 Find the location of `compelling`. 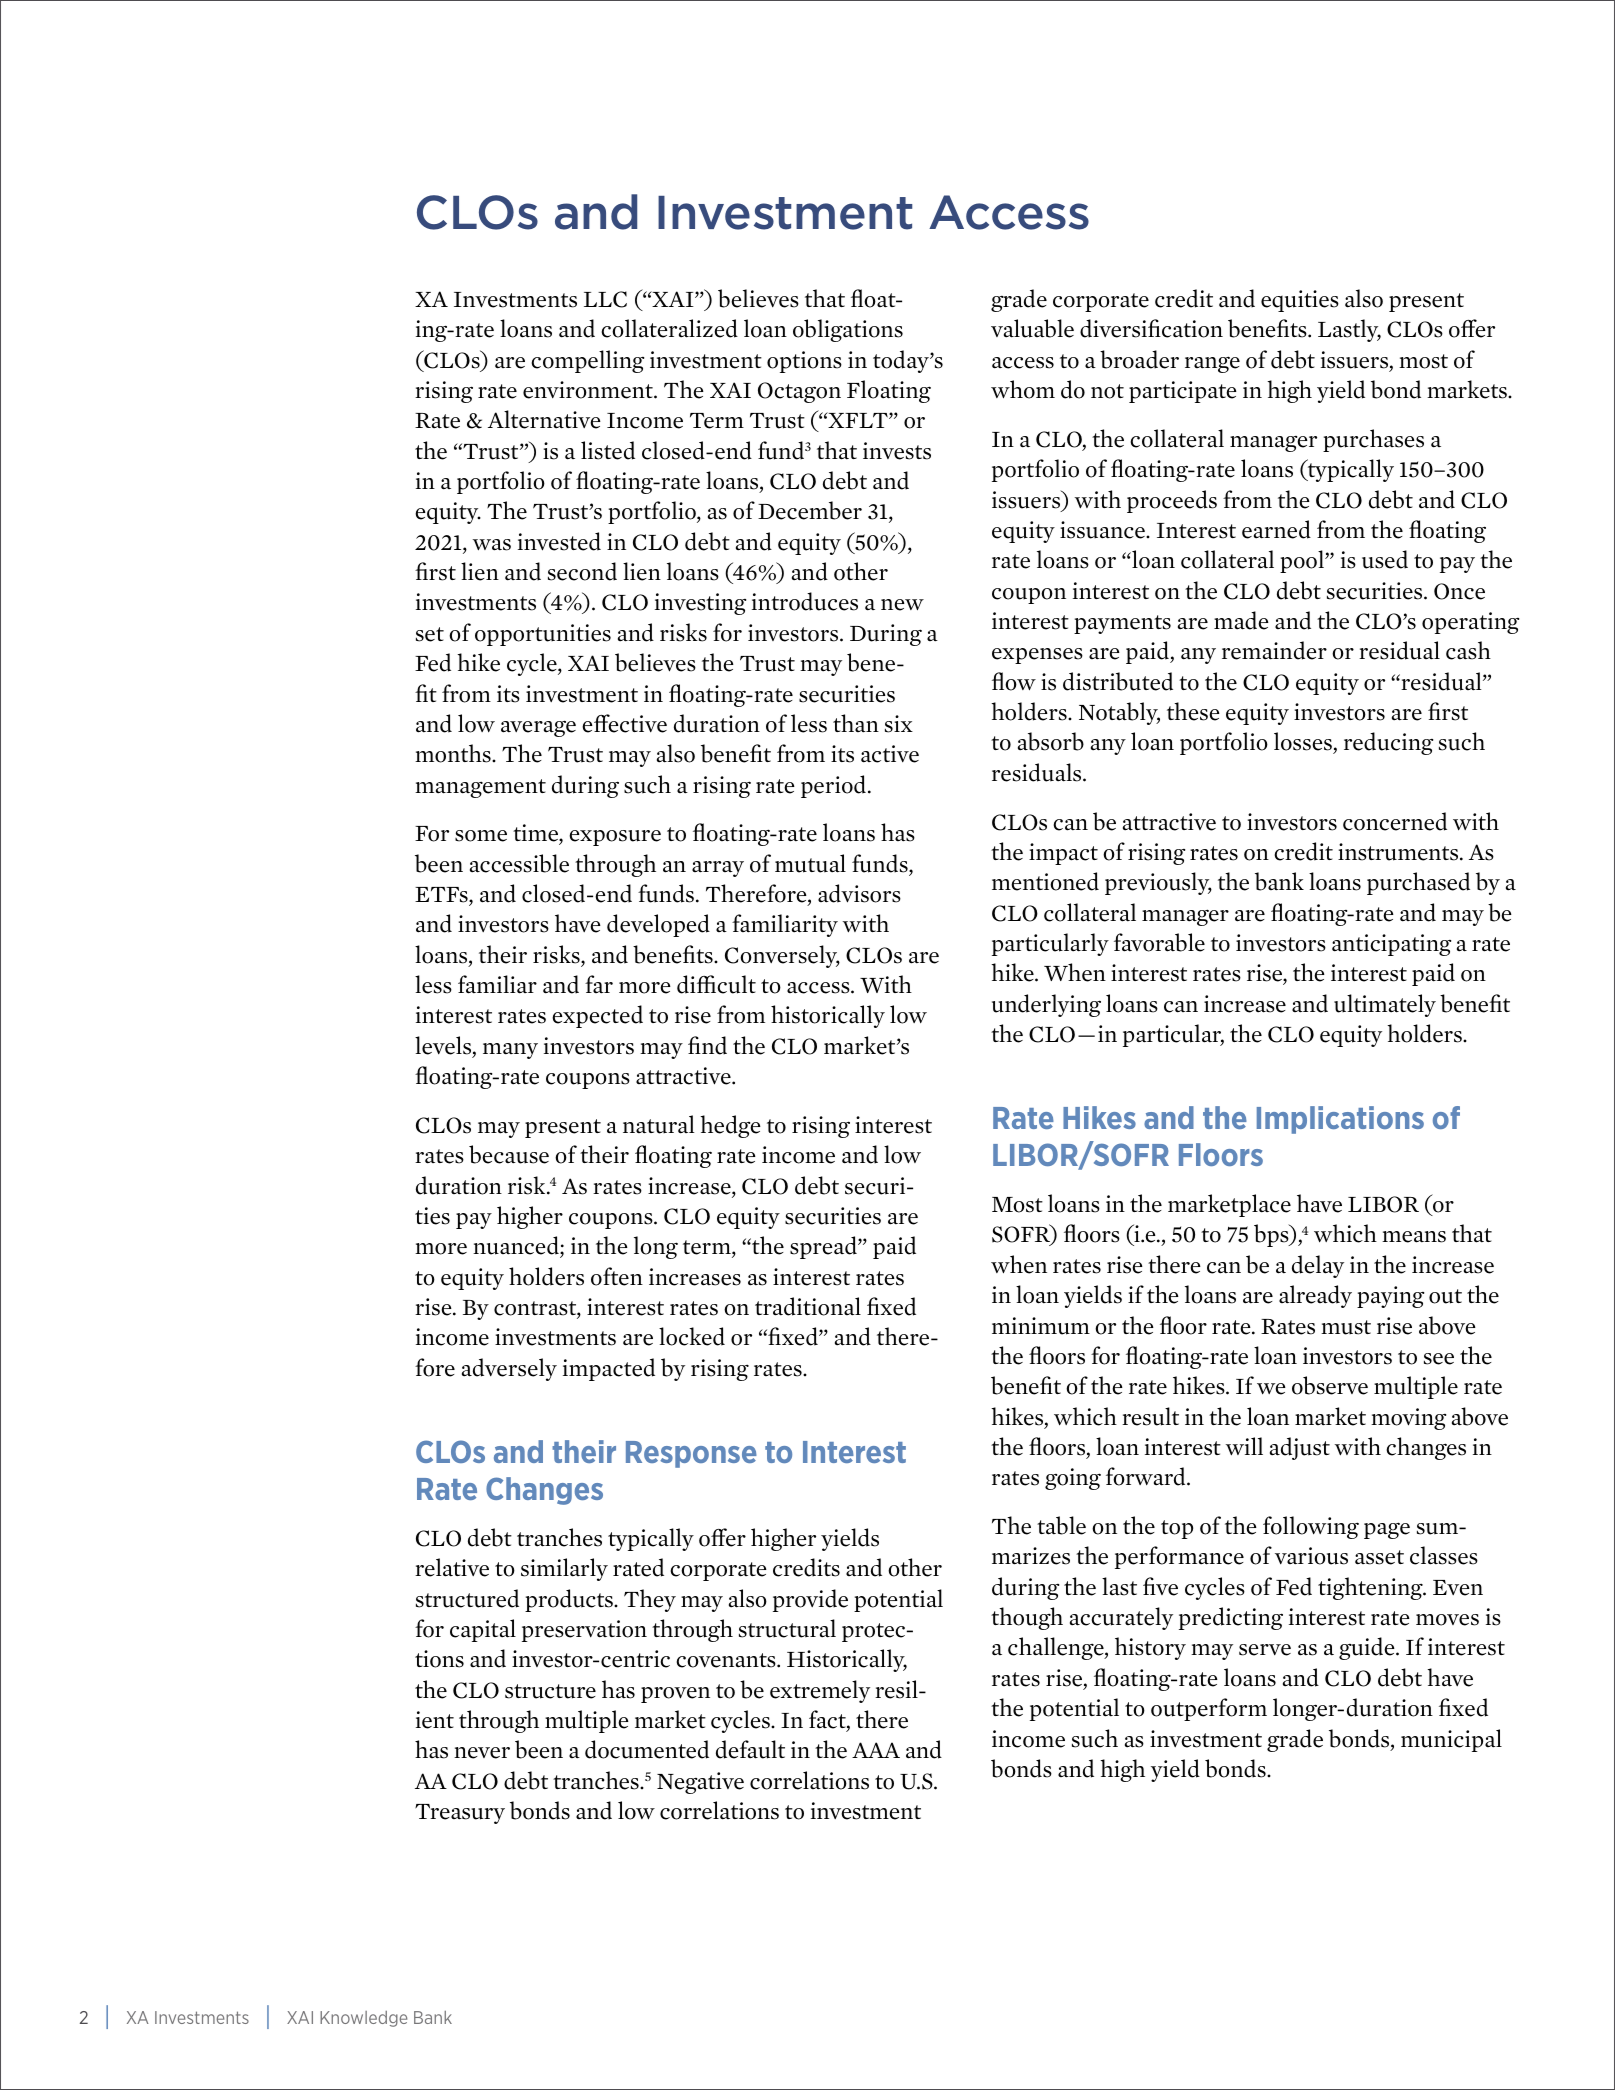

compelling is located at coordinates (587, 361).
